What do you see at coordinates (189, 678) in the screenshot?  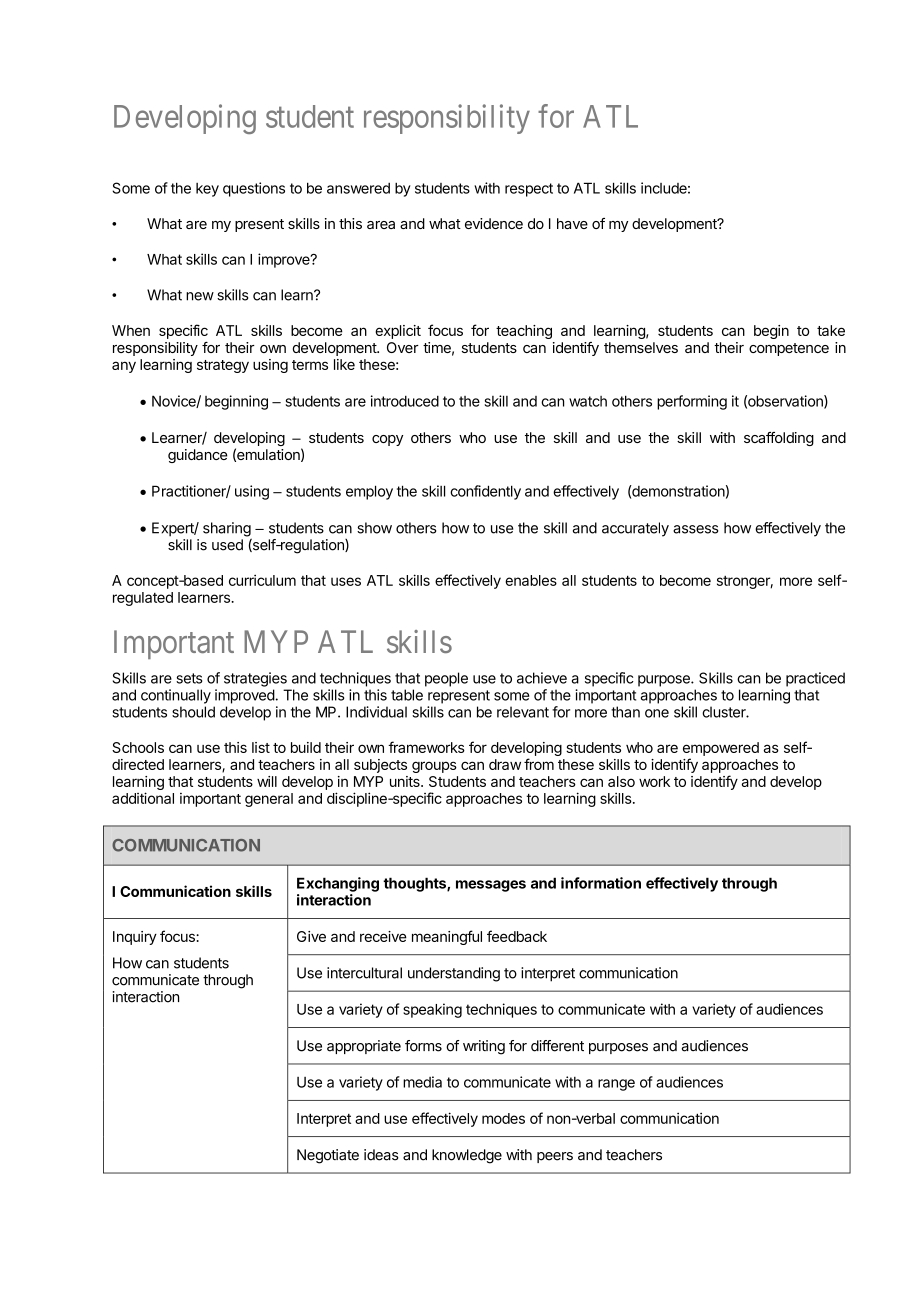 I see `sets` at bounding box center [189, 678].
